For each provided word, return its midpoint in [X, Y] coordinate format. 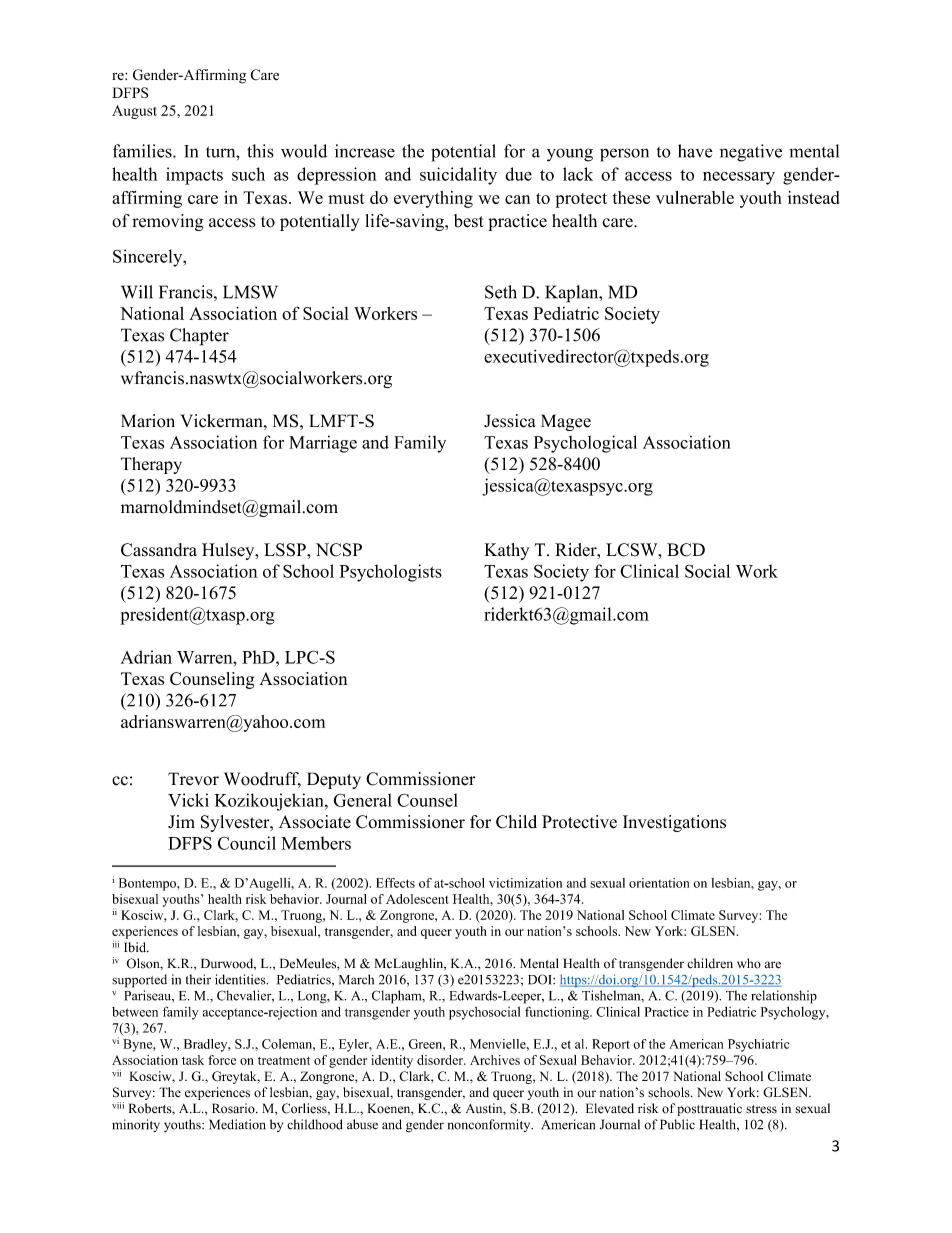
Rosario [234, 1108]
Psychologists [390, 573]
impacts [194, 176]
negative [751, 153]
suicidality [458, 176]
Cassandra [159, 550]
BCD [686, 550]
